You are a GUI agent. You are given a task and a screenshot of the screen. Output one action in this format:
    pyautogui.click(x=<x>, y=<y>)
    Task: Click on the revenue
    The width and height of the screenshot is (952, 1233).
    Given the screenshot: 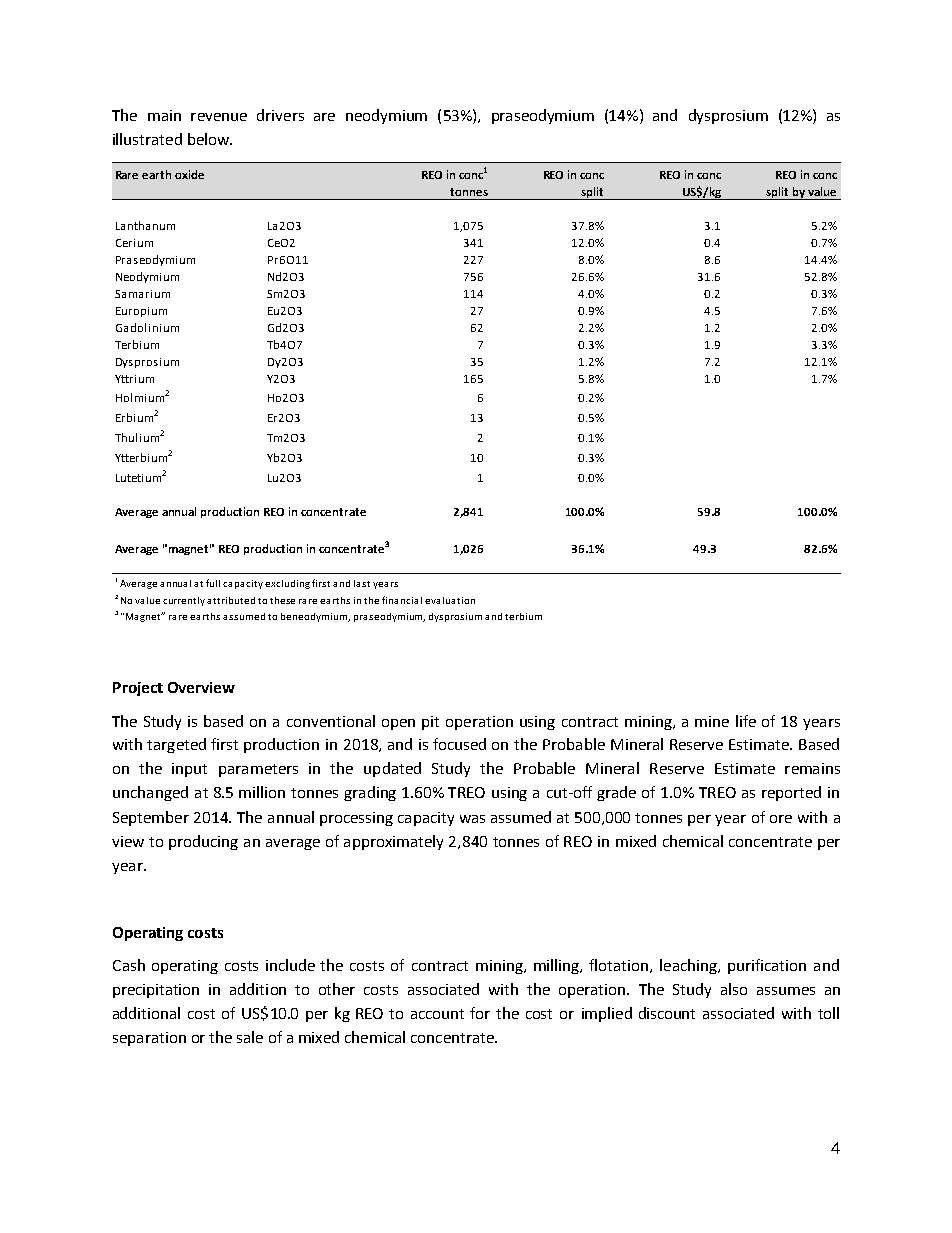 What is the action you would take?
    pyautogui.click(x=219, y=117)
